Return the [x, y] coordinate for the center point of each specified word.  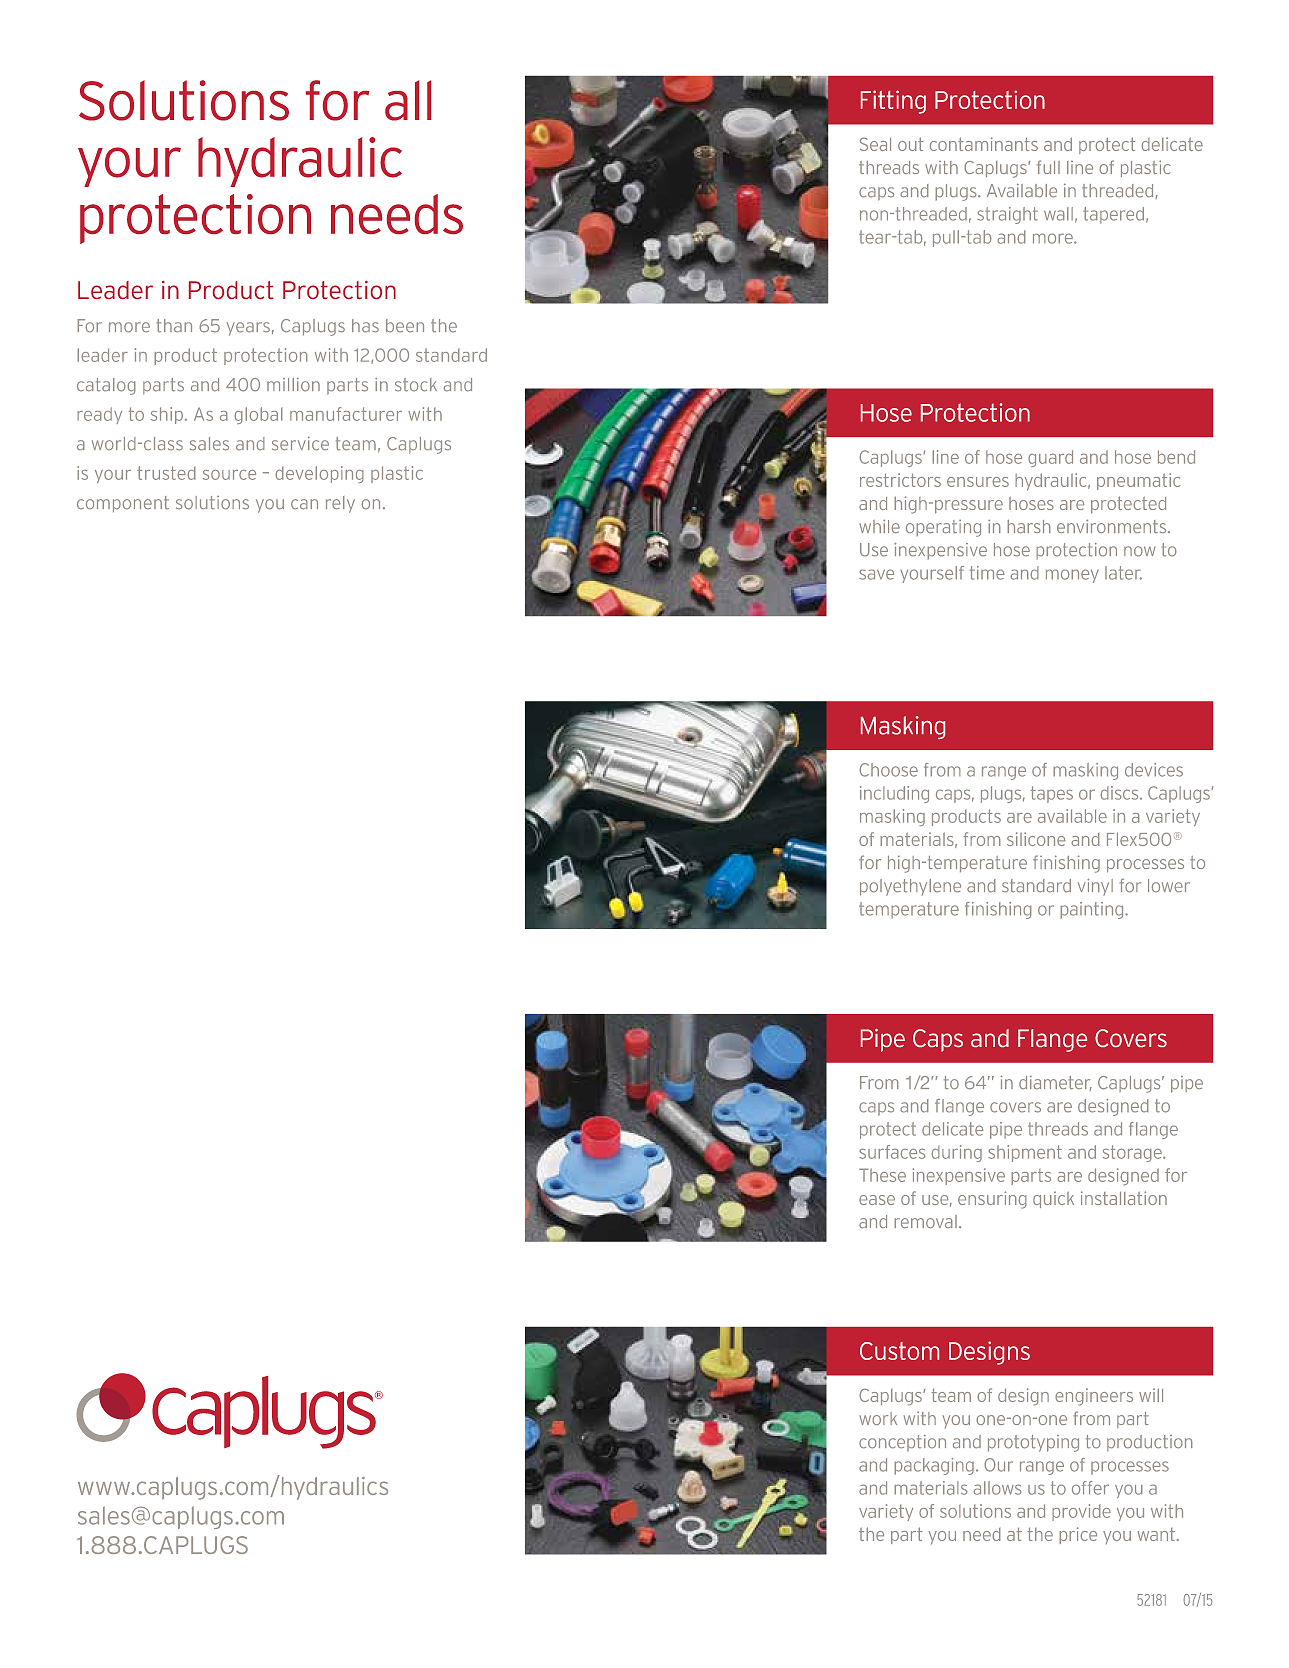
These [882, 1175]
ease [877, 1200]
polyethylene [910, 887]
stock [416, 385]
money [1072, 576]
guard [1050, 458]
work [878, 1418]
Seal [875, 144]
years [248, 329]
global [258, 415]
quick [1053, 1199]
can [304, 504]
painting [1093, 910]
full [1048, 167]
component [123, 504]
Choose [888, 770]
